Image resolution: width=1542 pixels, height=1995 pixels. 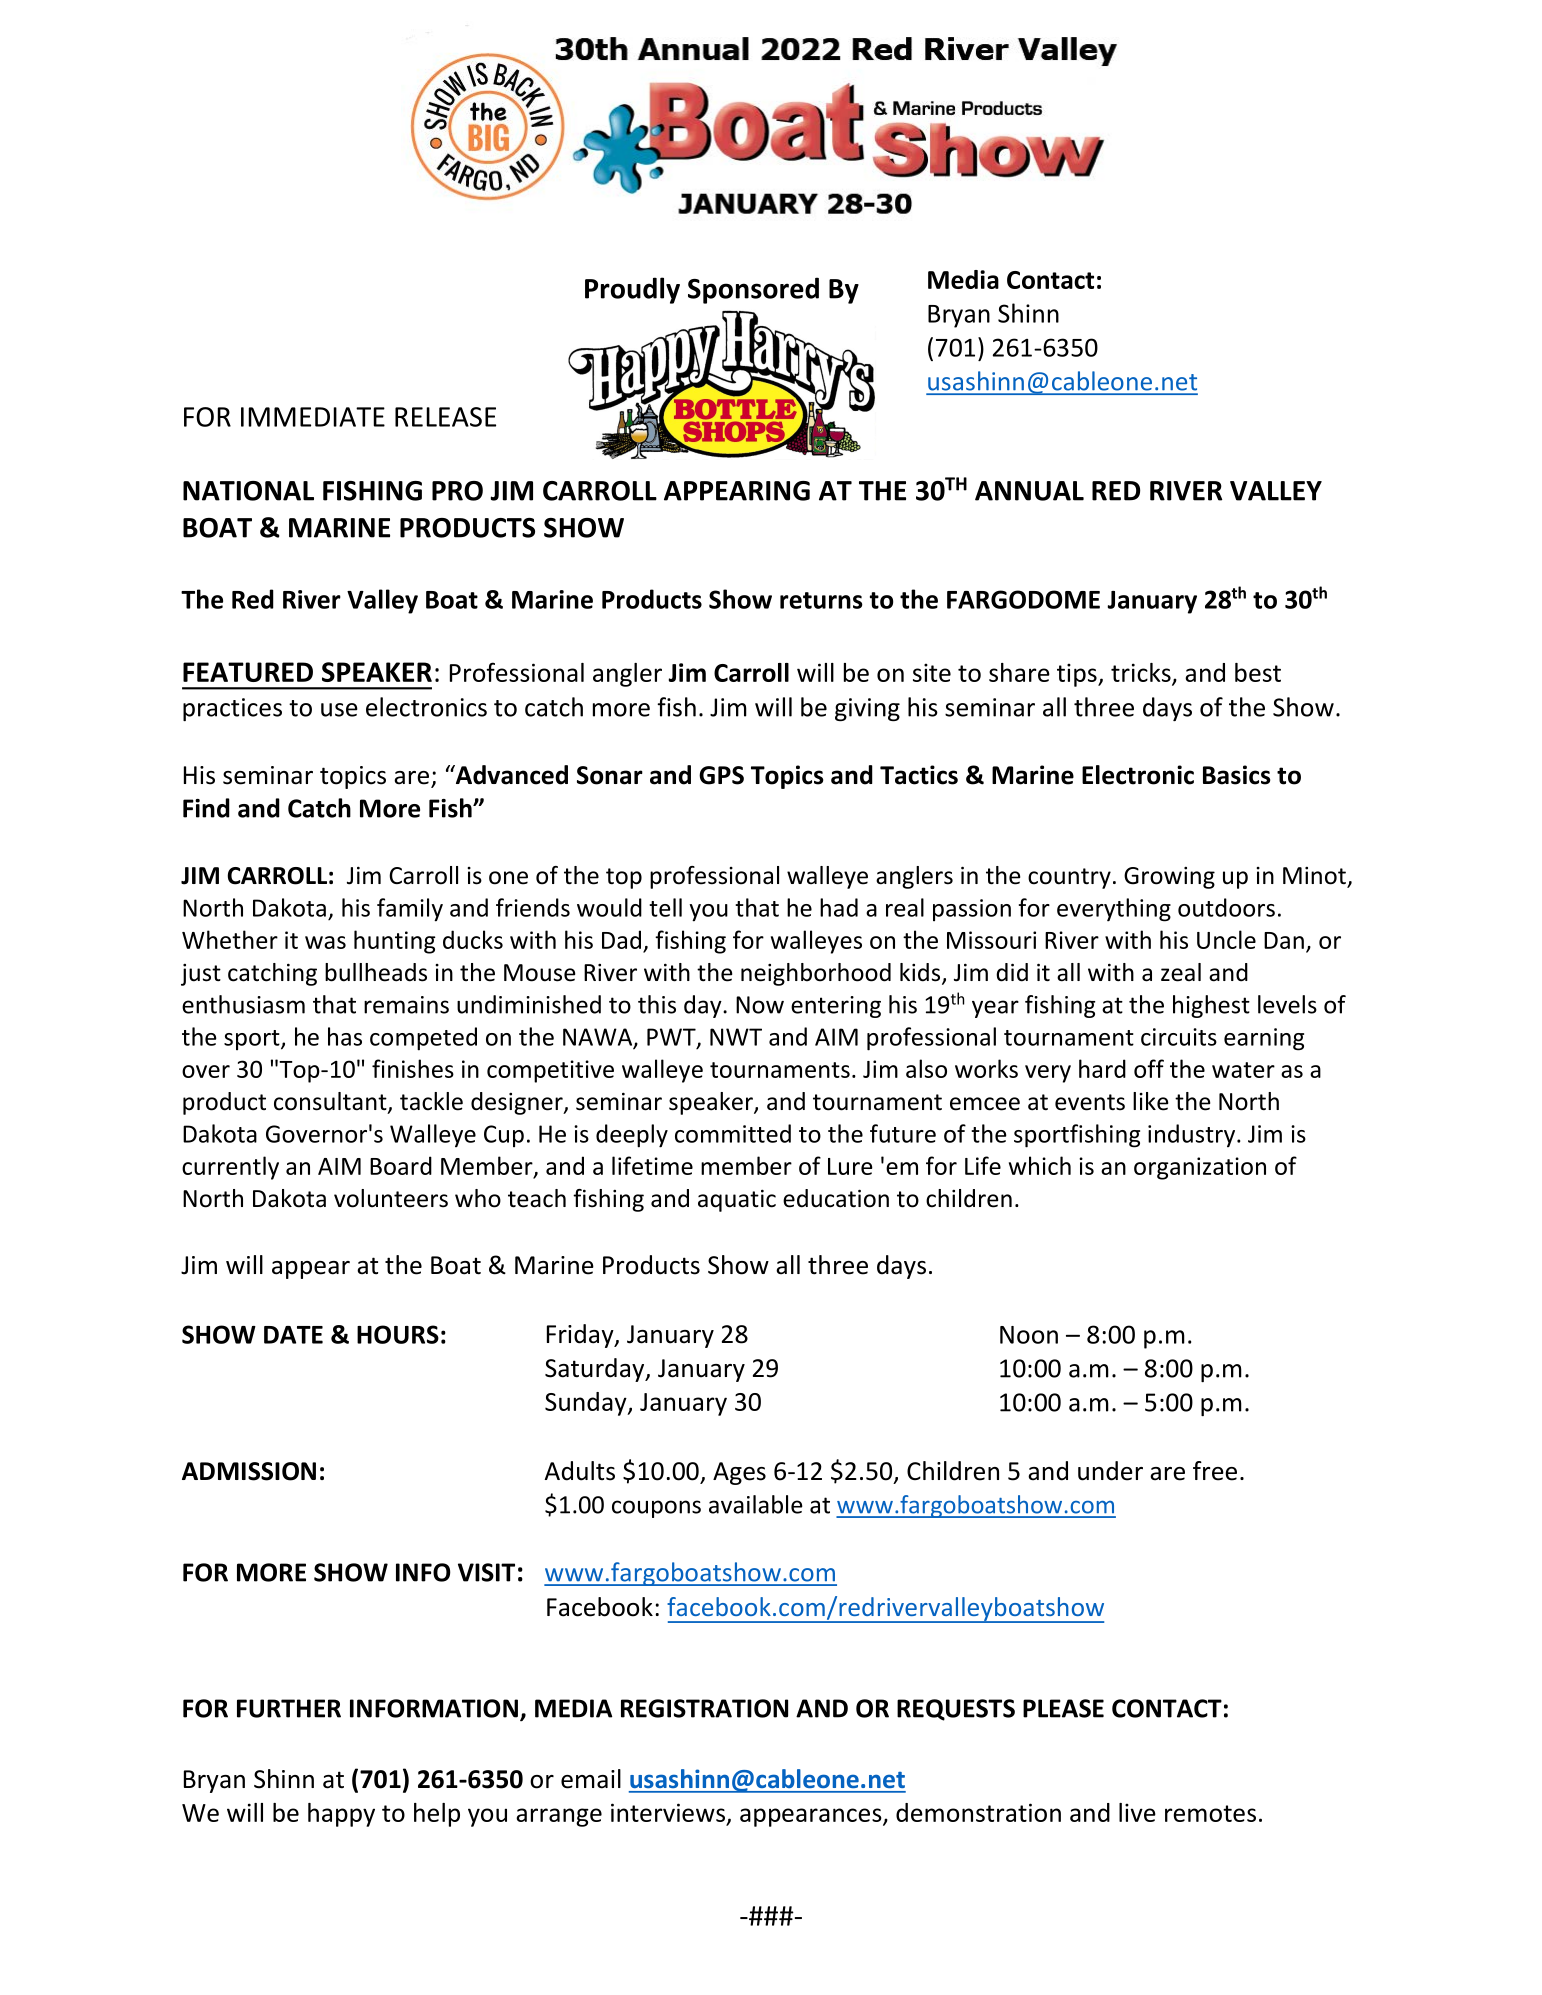 What do you see at coordinates (736, 1037) in the image?
I see `NWT` at bounding box center [736, 1037].
